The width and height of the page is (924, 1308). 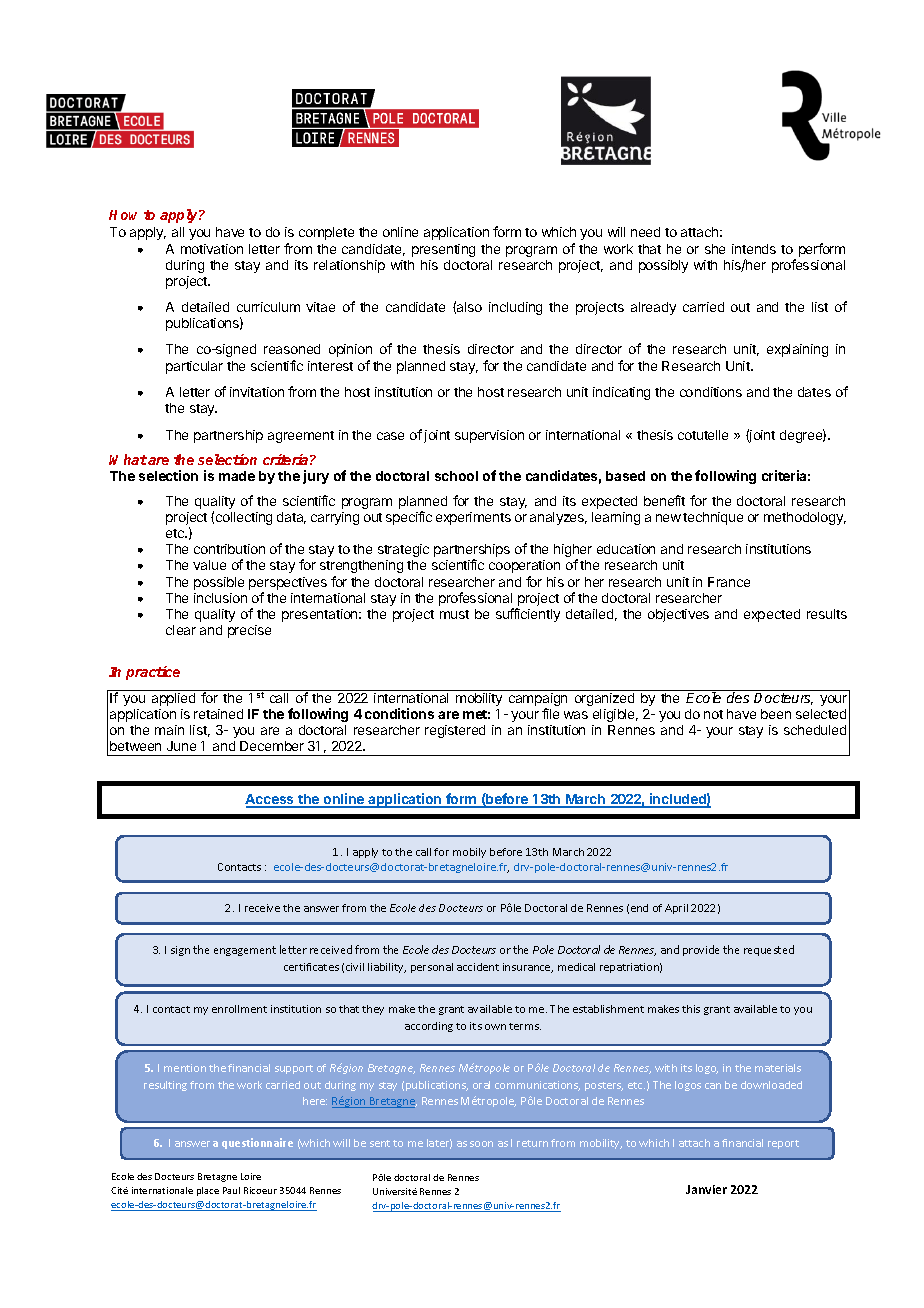 What do you see at coordinates (676, 909) in the page?
I see `April` at bounding box center [676, 909].
